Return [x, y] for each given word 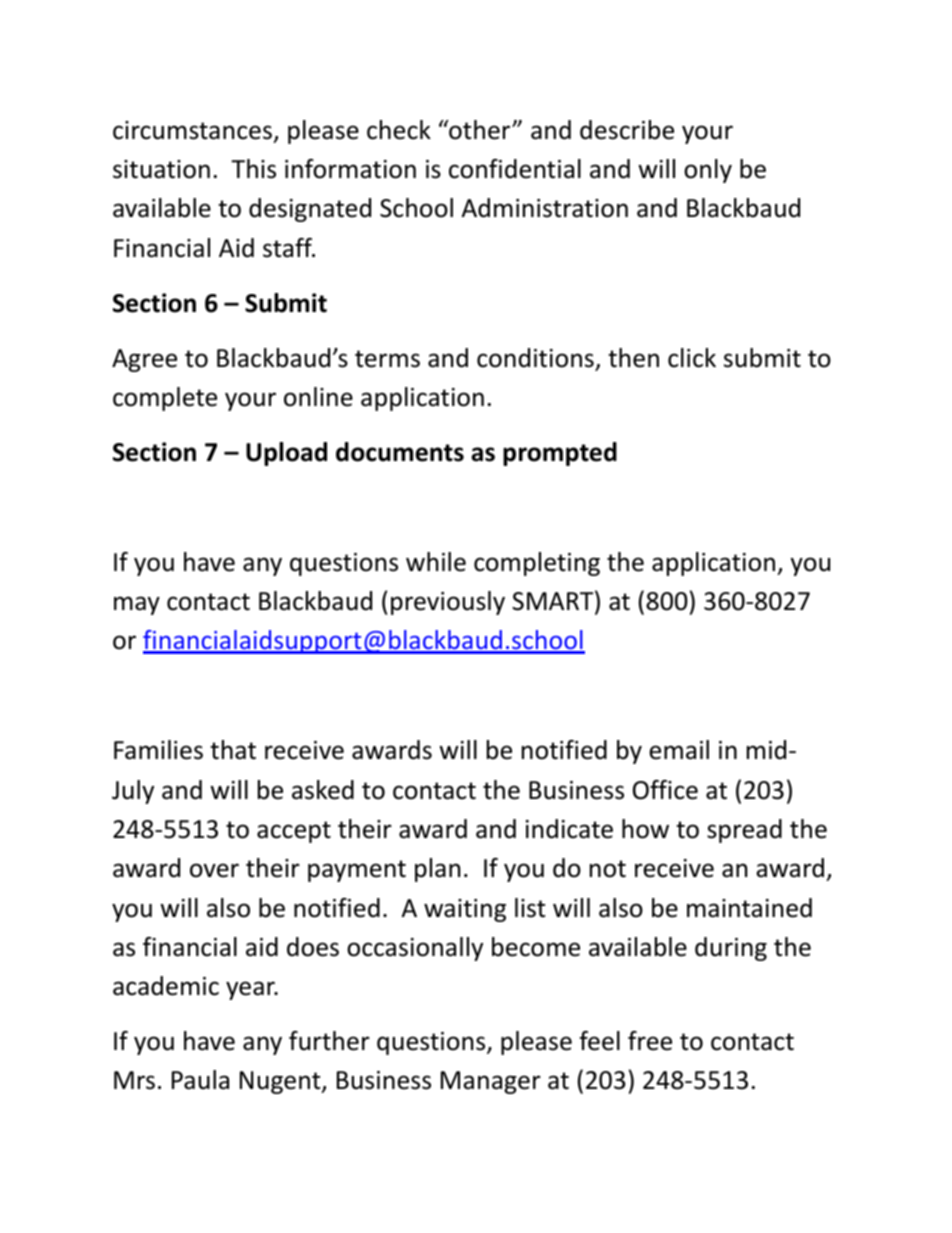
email [679, 750]
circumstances [192, 130]
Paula [200, 1080]
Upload [286, 454]
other [480, 130]
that [233, 750]
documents [400, 452]
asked [323, 790]
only [708, 171]
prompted [560, 454]
